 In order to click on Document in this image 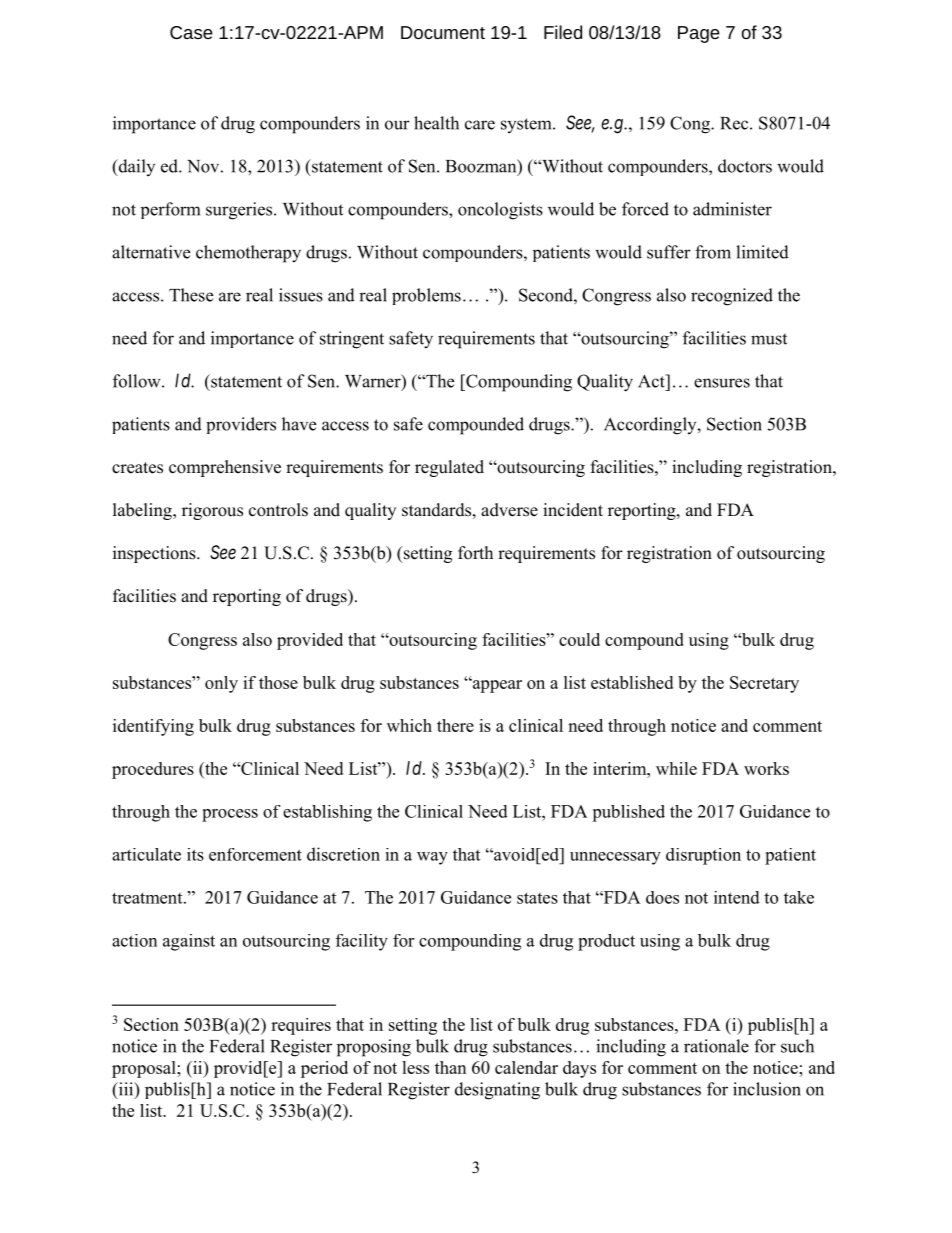, I will do `click(443, 32)`.
